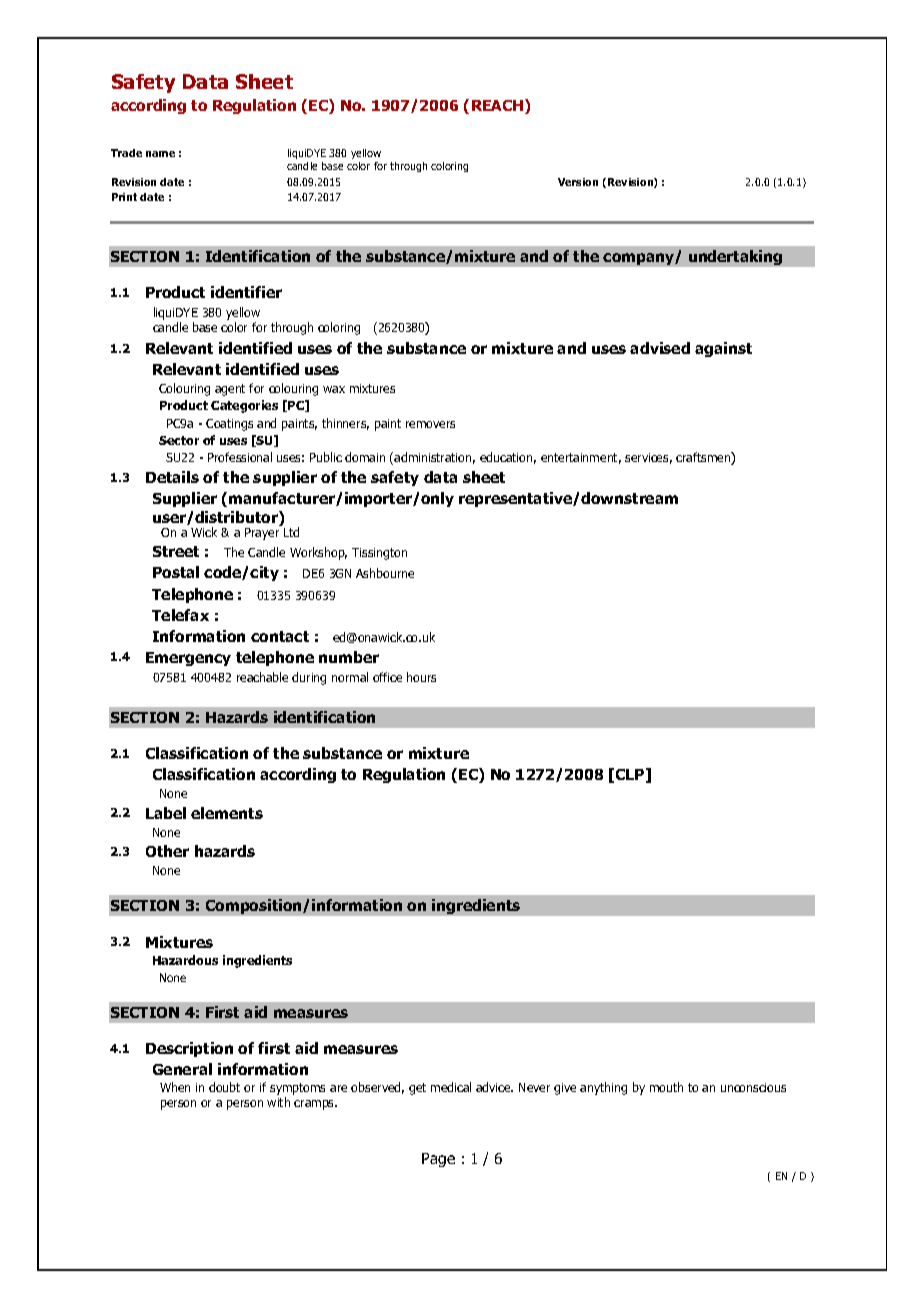 The height and width of the document is (1308, 924). What do you see at coordinates (581, 458) in the document?
I see `entertainment` at bounding box center [581, 458].
